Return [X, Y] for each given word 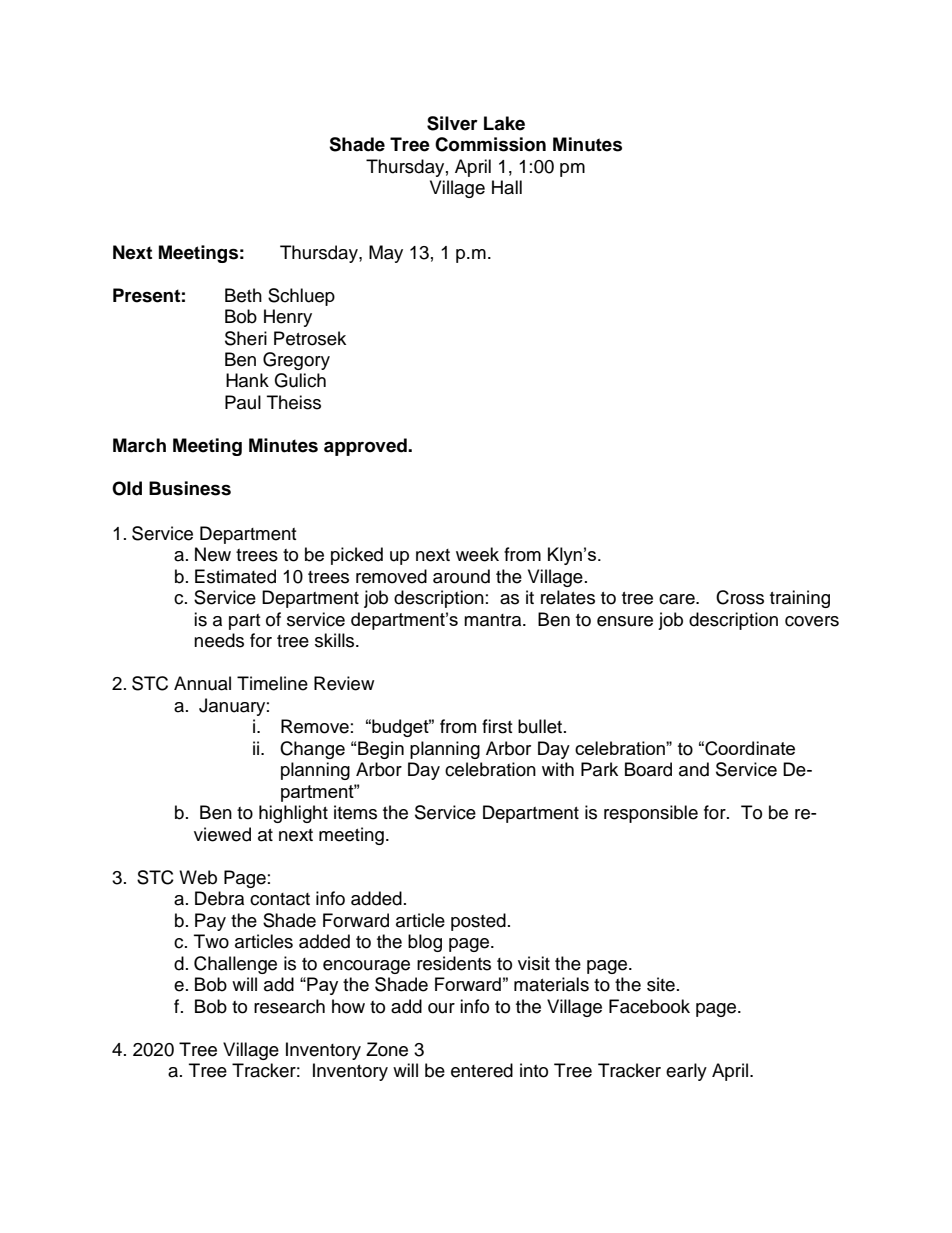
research [289, 1006]
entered [482, 1070]
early [686, 1072]
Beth [243, 295]
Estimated [235, 576]
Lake [504, 123]
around [461, 576]
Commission [490, 144]
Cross [740, 597]
